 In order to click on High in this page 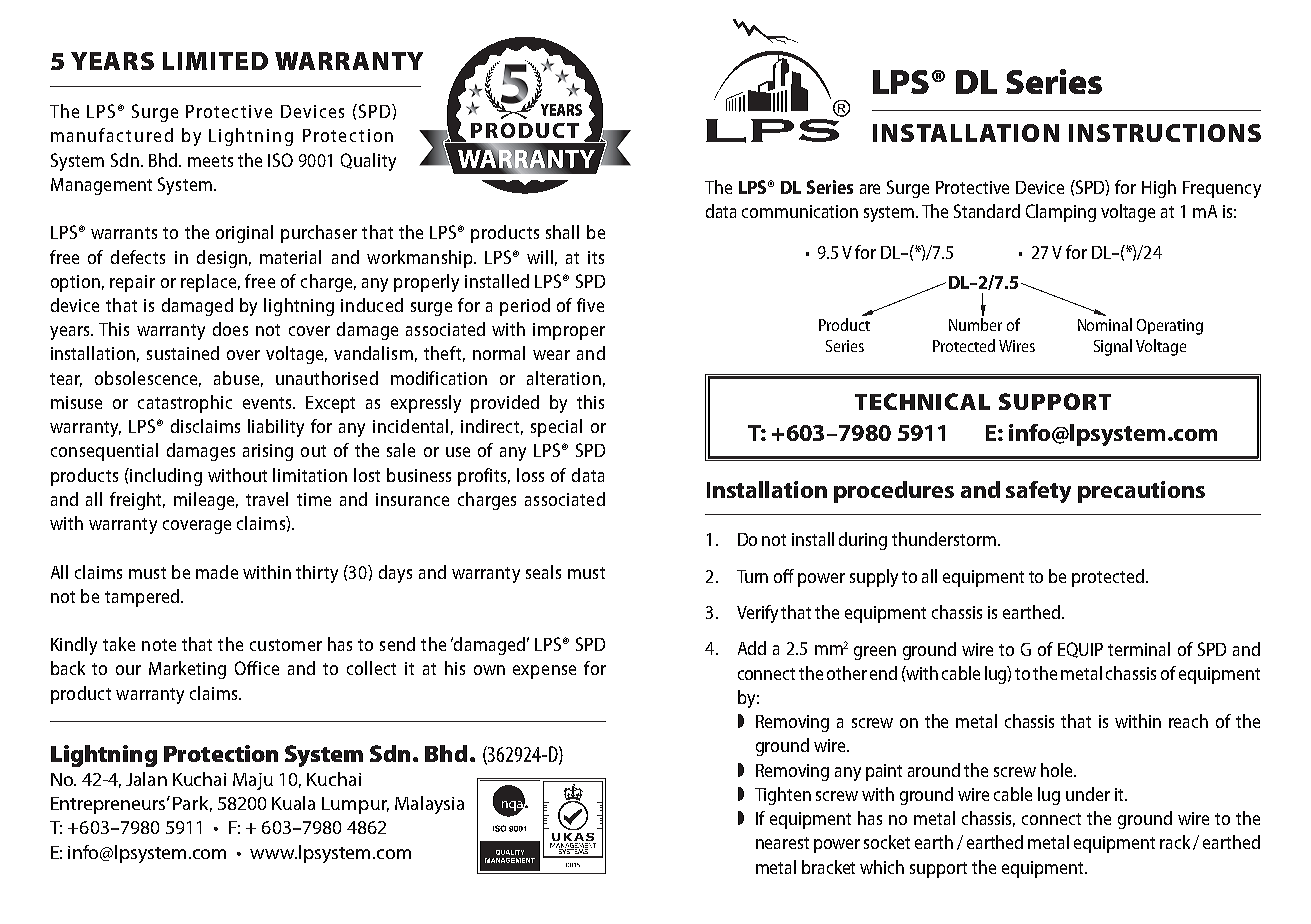, I will do `click(1159, 189)`.
